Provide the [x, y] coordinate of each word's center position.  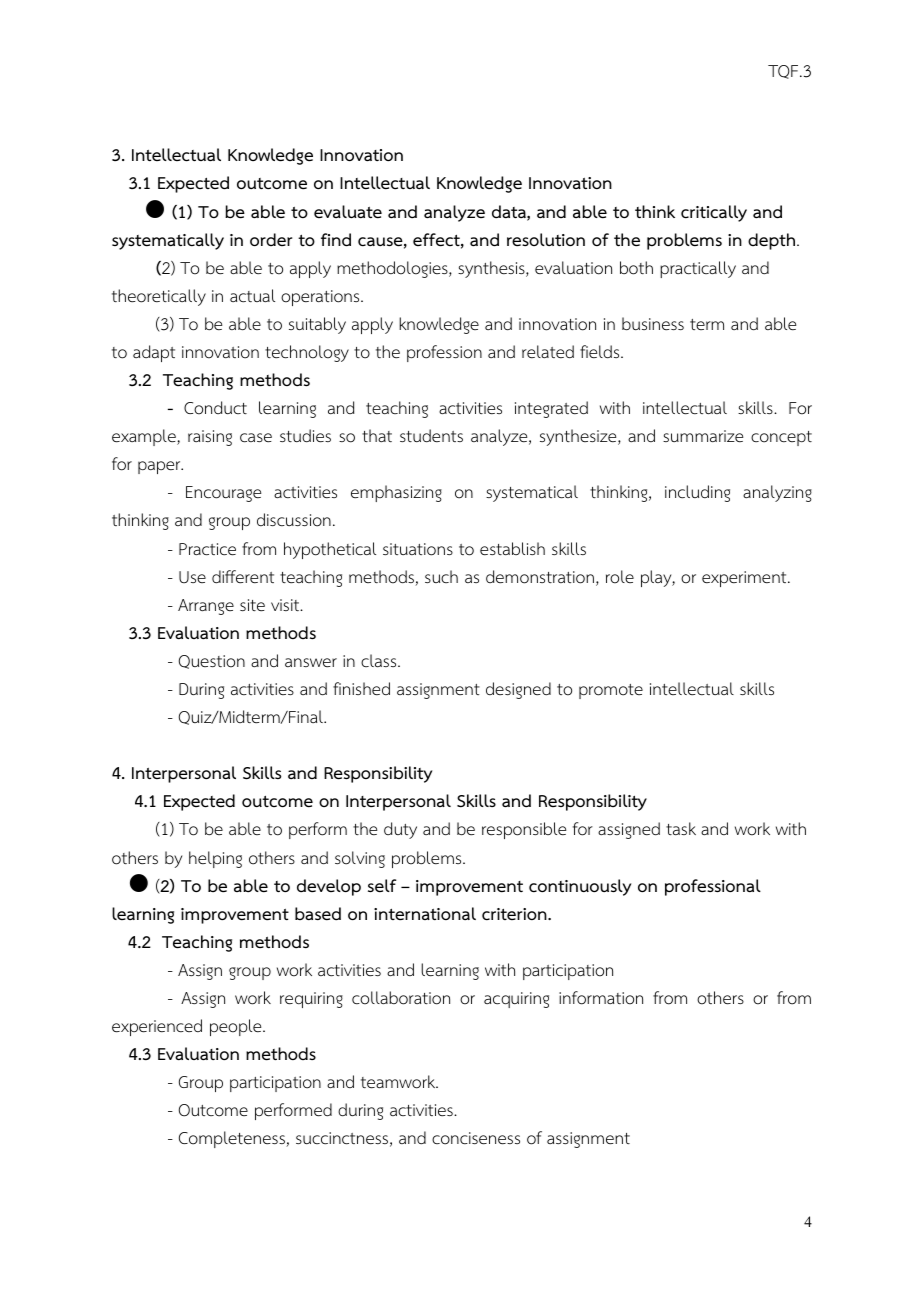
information [601, 998]
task [681, 828]
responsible [524, 830]
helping [215, 859]
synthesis [492, 269]
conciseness [476, 1138]
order [271, 239]
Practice [207, 549]
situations [418, 549]
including [697, 493]
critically [714, 213]
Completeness [233, 1139]
